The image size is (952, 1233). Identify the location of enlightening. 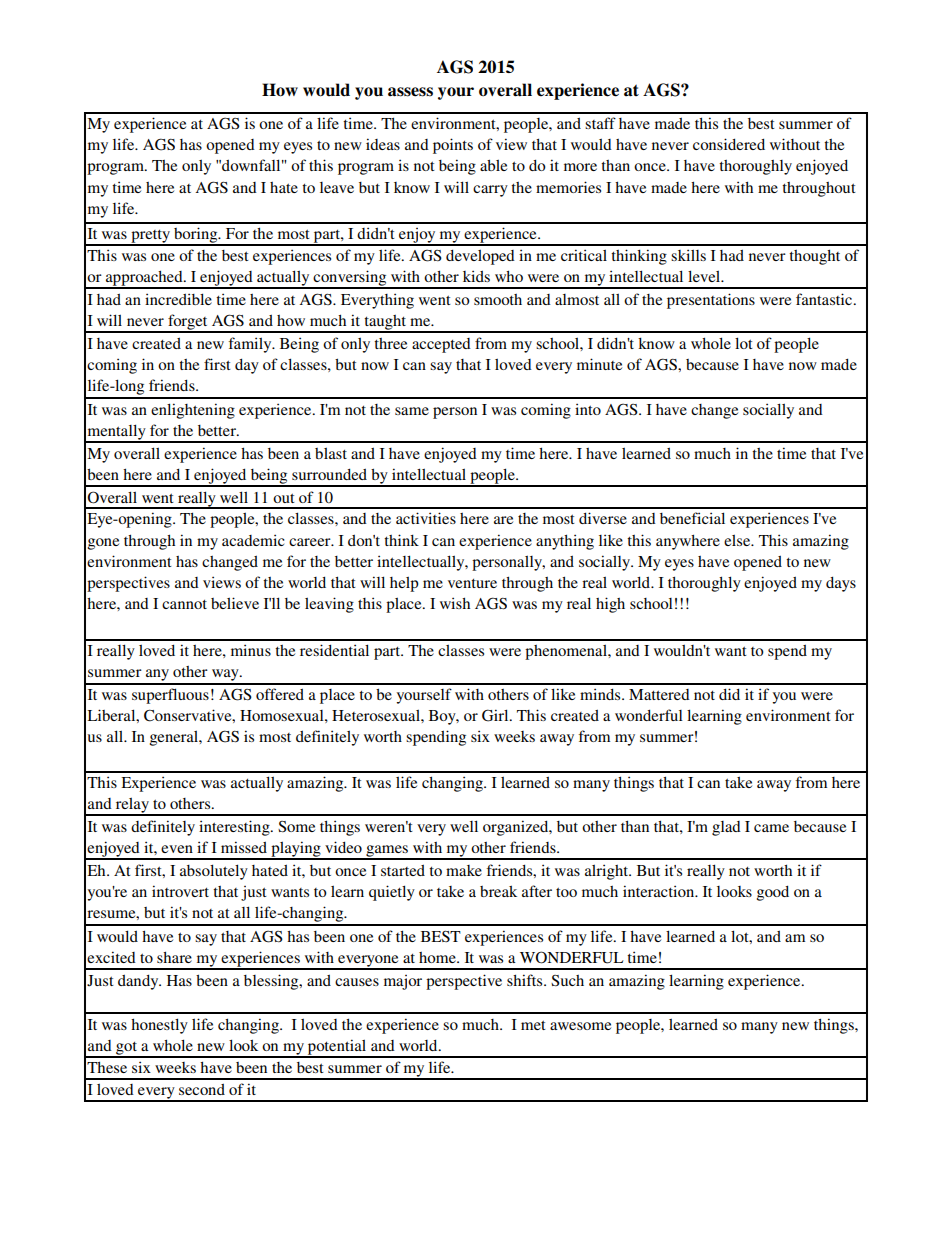
(193, 411).
